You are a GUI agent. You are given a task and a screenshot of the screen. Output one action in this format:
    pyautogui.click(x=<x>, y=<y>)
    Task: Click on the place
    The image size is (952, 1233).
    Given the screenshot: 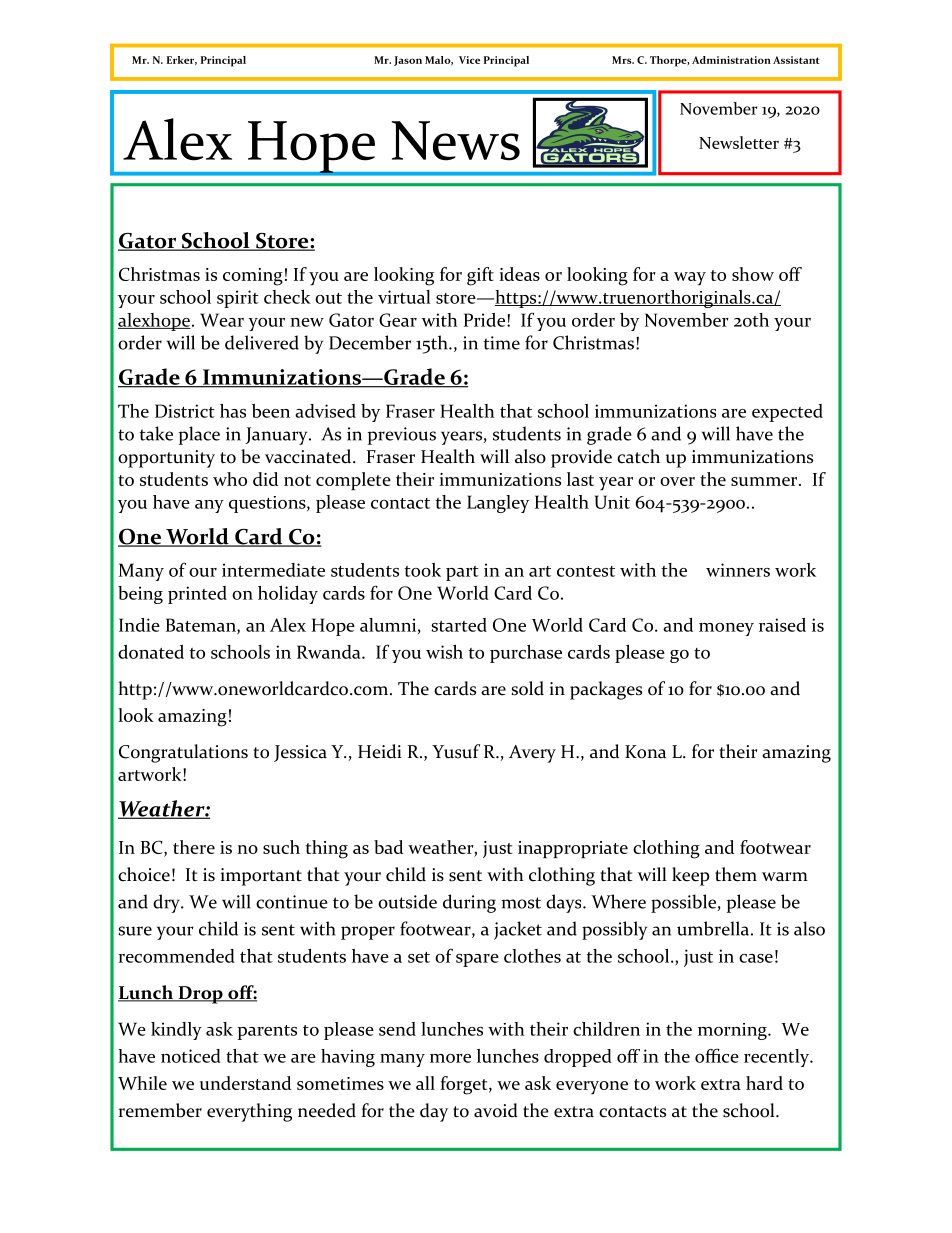 What is the action you would take?
    pyautogui.click(x=199, y=435)
